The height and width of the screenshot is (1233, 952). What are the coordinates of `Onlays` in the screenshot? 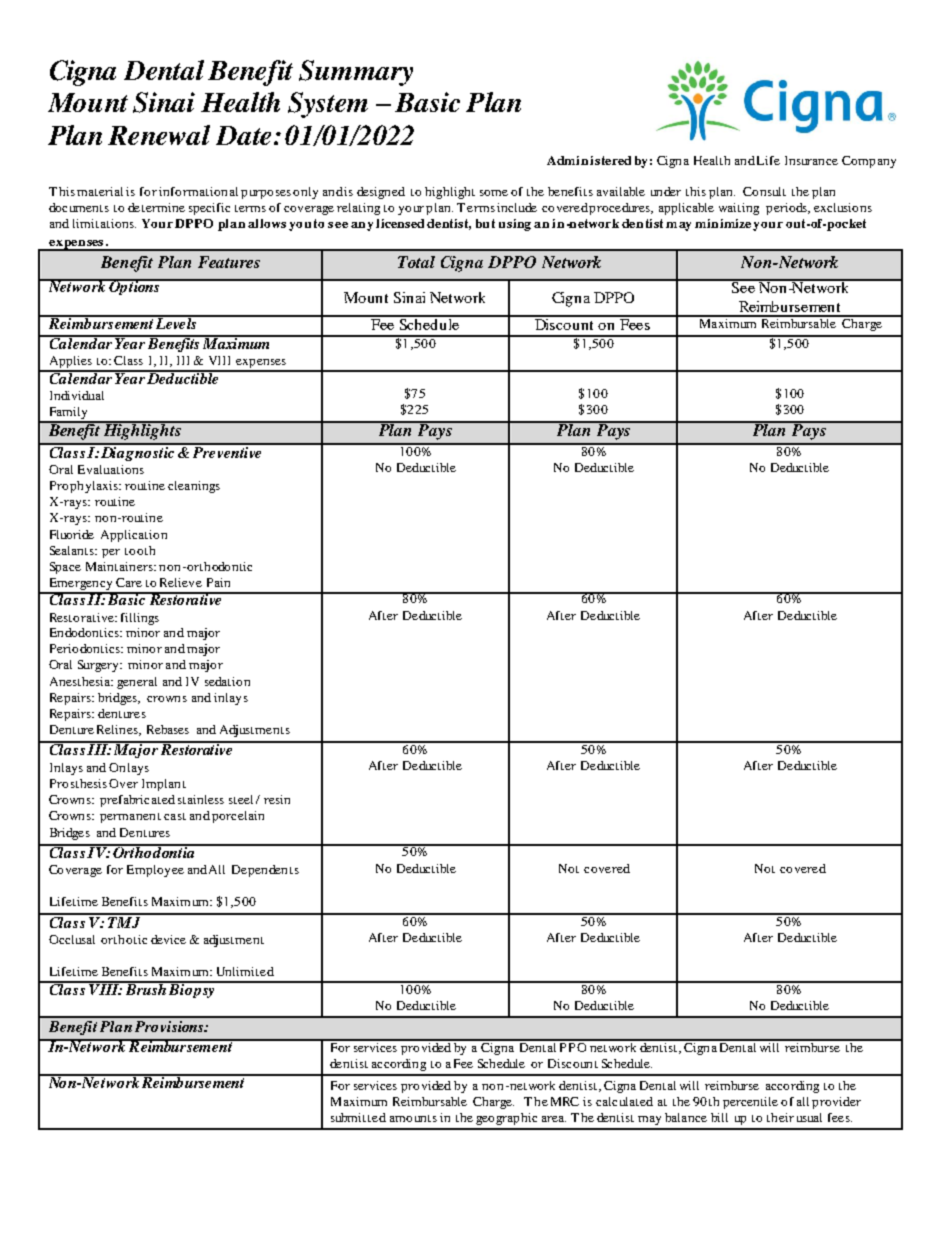 It's located at (129, 769).
